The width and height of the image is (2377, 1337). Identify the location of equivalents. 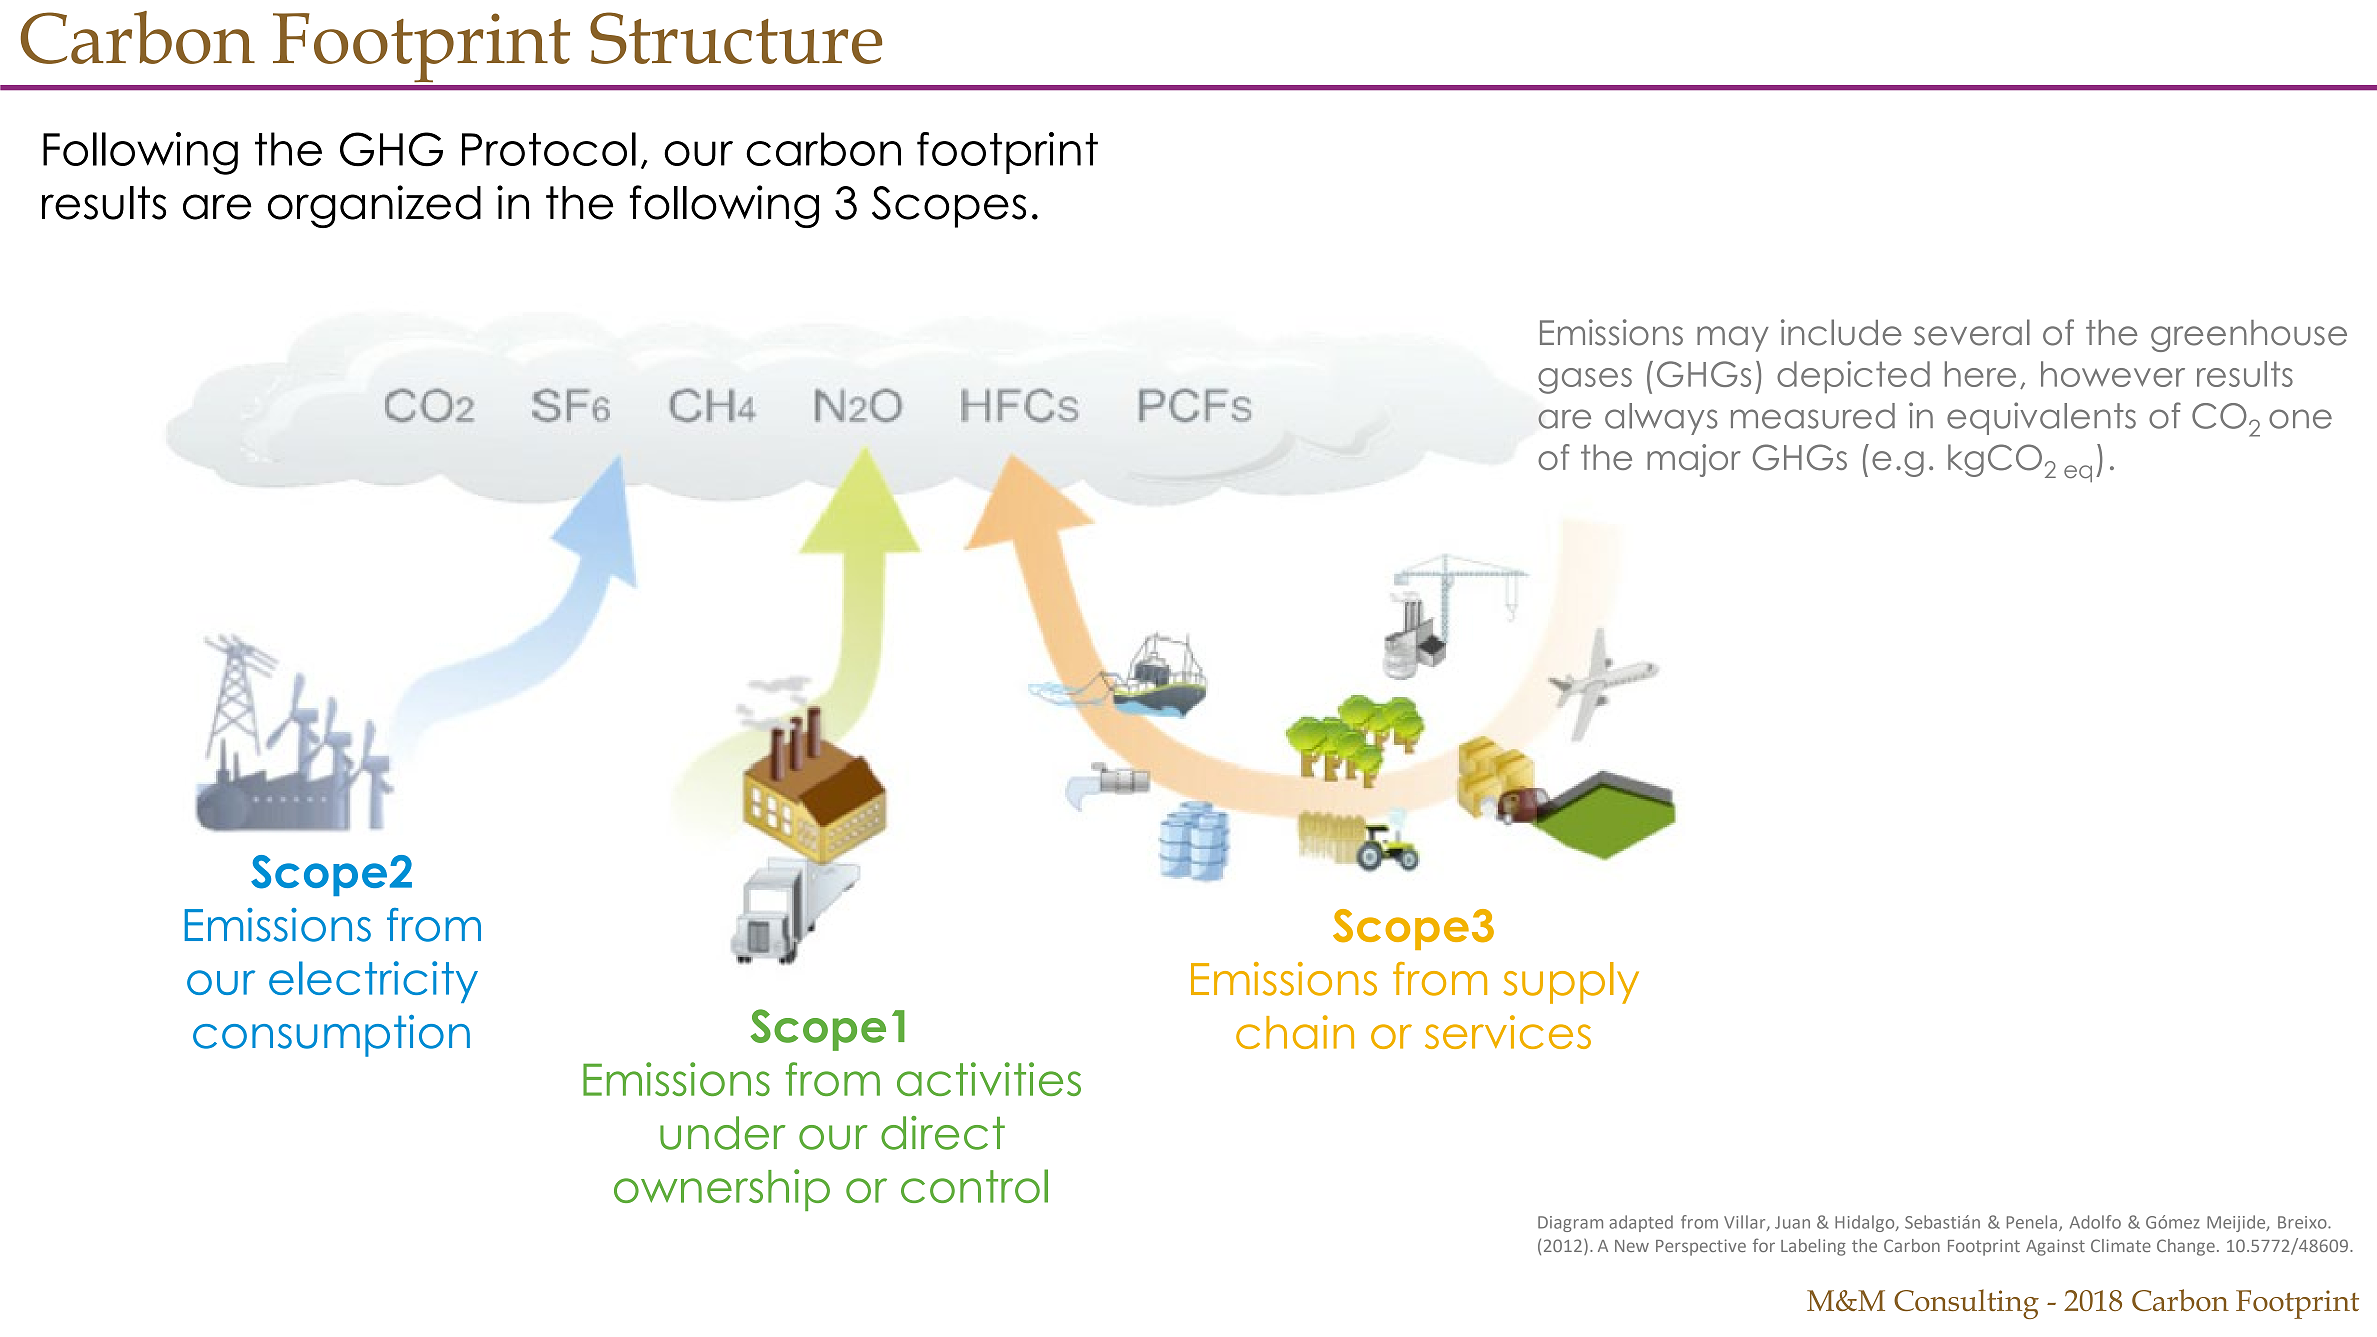
(2041, 418).
